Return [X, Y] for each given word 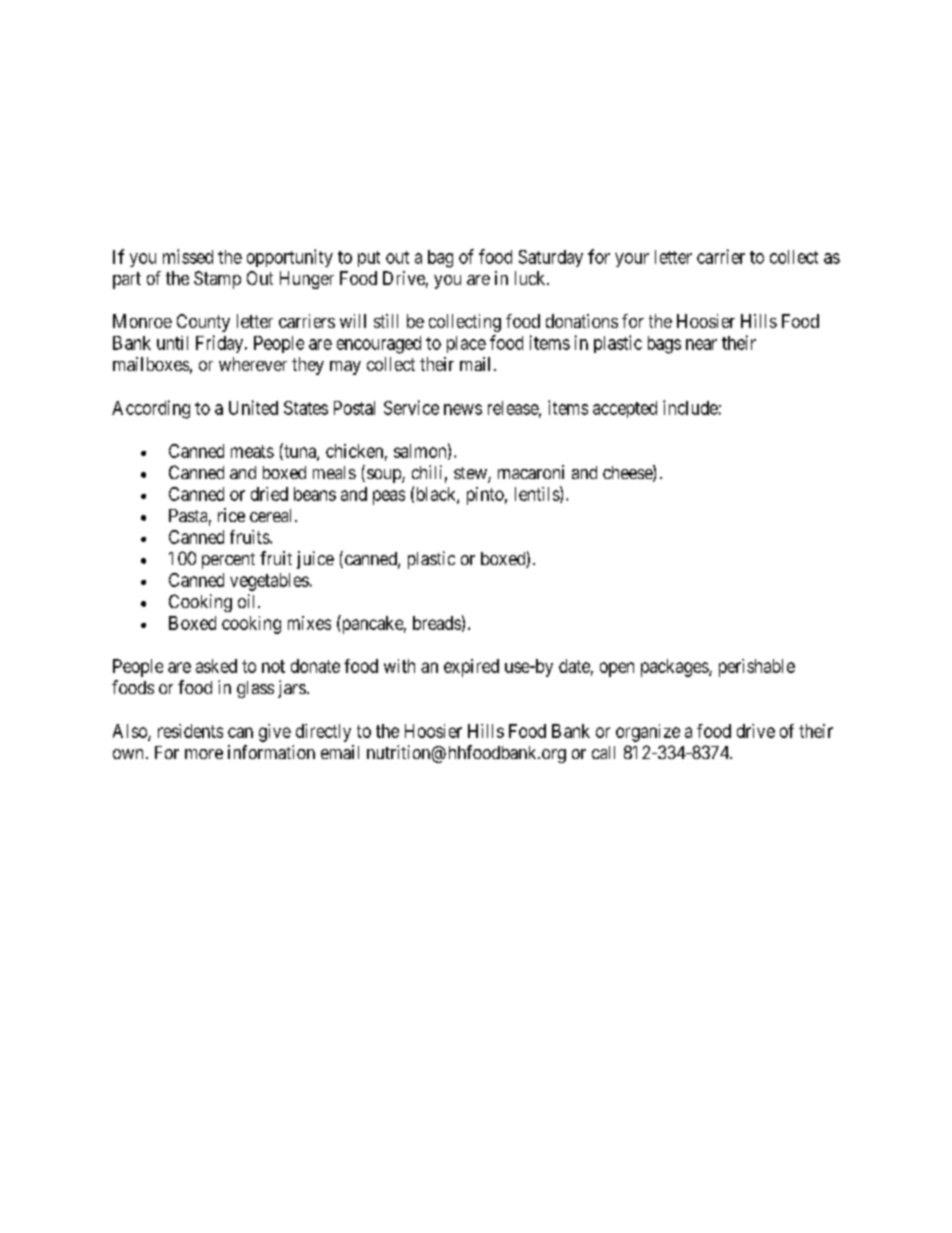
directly [323, 733]
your [632, 260]
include [690, 407]
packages [675, 668]
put [369, 259]
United [253, 407]
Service [411, 407]
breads [437, 623]
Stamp [217, 280]
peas [389, 497]
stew [471, 474]
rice [231, 515]
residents [190, 731]
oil [248, 601]
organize [648, 733]
